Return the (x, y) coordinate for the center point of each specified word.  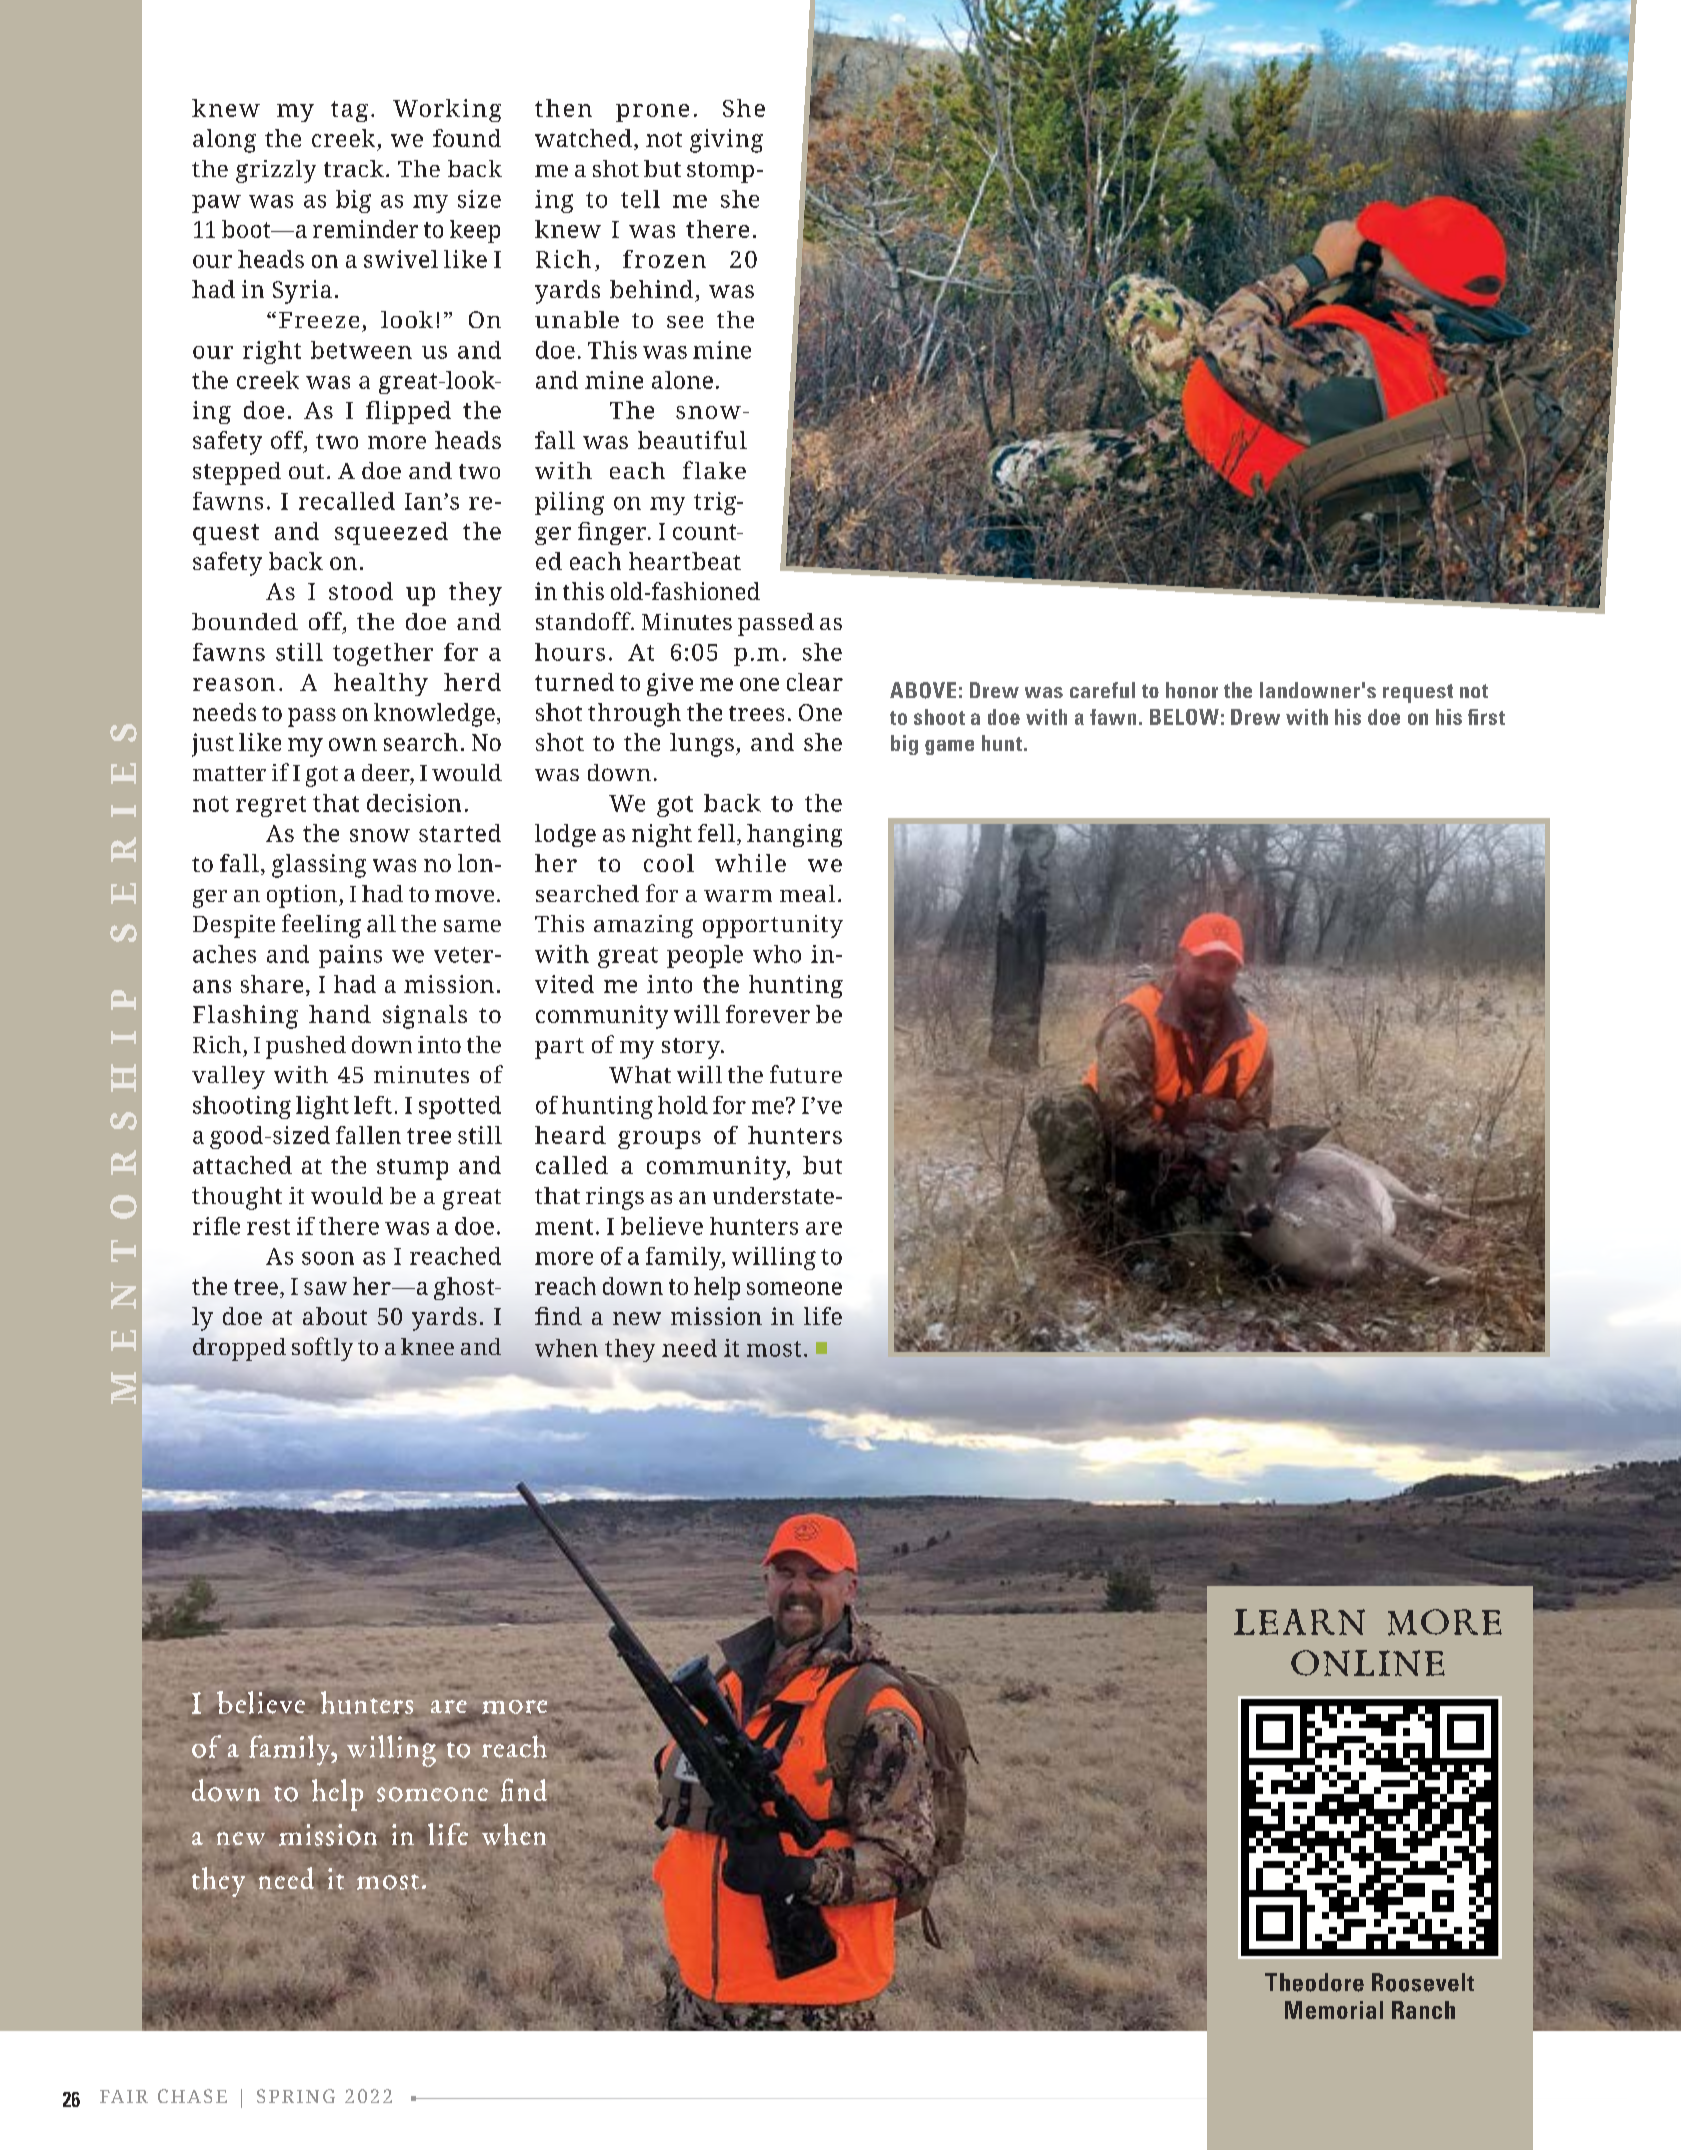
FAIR (124, 2096)
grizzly (276, 171)
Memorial (1334, 2010)
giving (726, 141)
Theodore (1314, 1982)
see (685, 322)
